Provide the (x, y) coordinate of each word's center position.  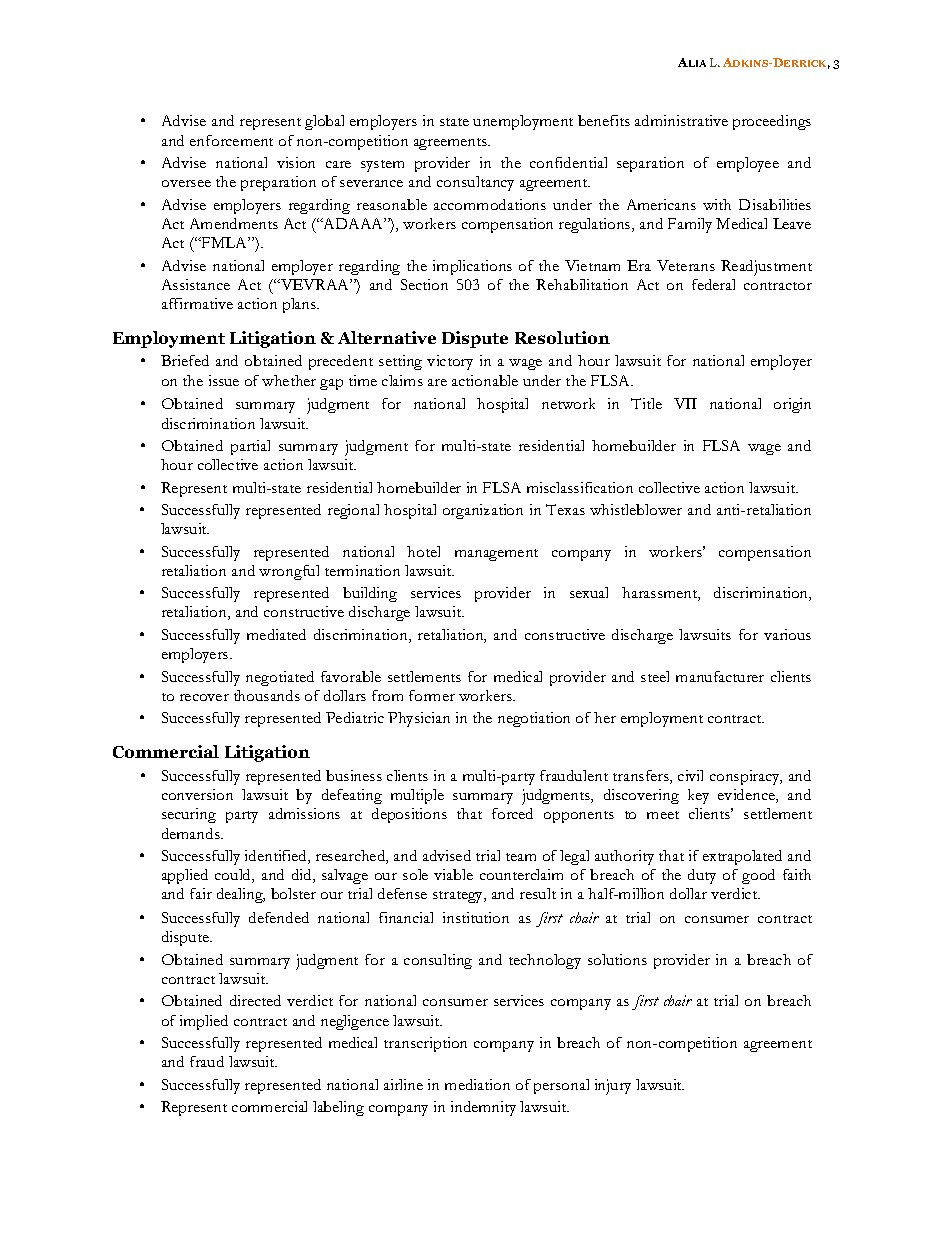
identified (277, 857)
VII (685, 403)
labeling (338, 1108)
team (521, 857)
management (496, 555)
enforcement (231, 140)
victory (450, 362)
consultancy (475, 183)
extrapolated (742, 857)
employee (748, 164)
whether (289, 380)
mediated (276, 634)
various (787, 634)
